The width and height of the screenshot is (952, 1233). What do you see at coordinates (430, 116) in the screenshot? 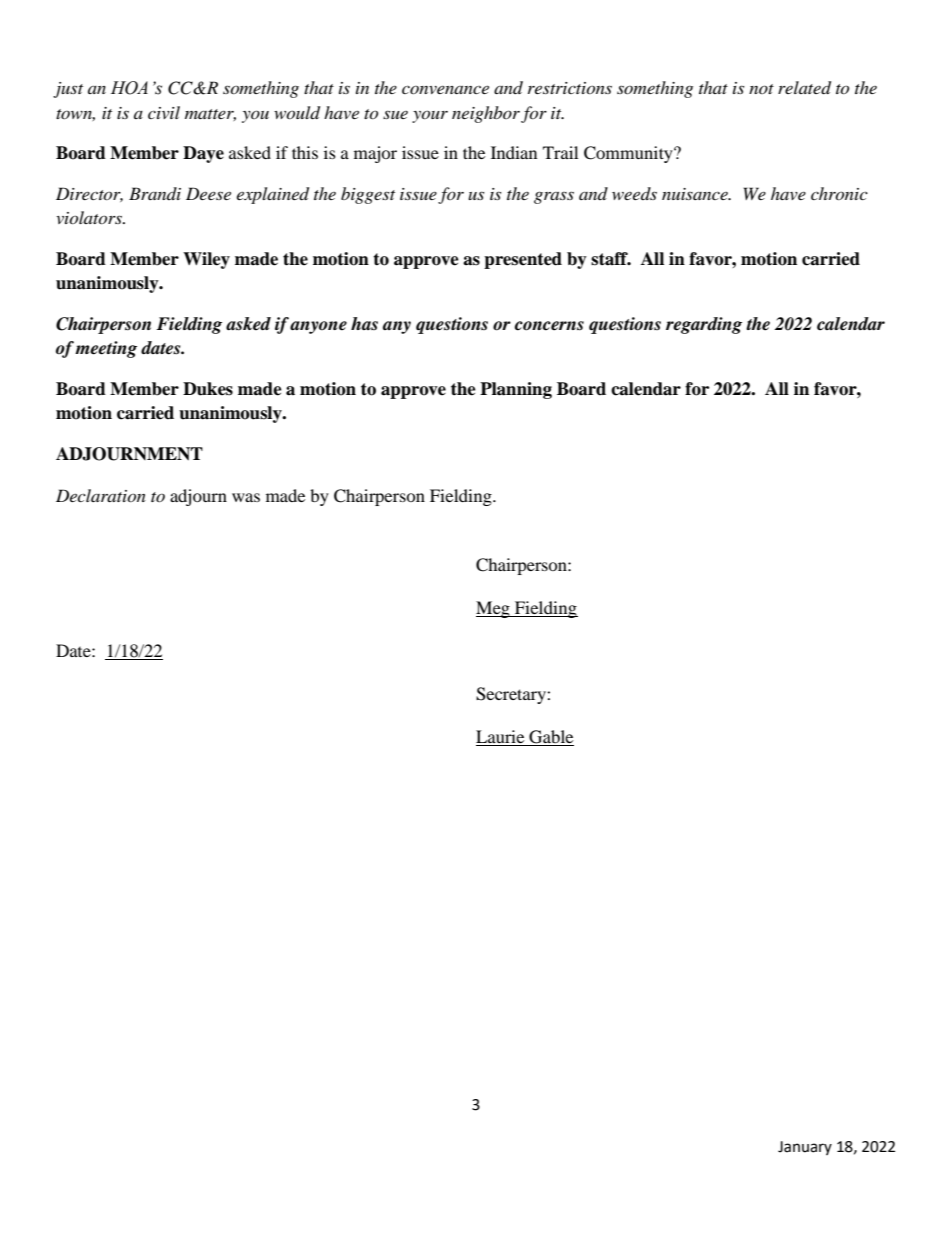
I see `your` at bounding box center [430, 116].
